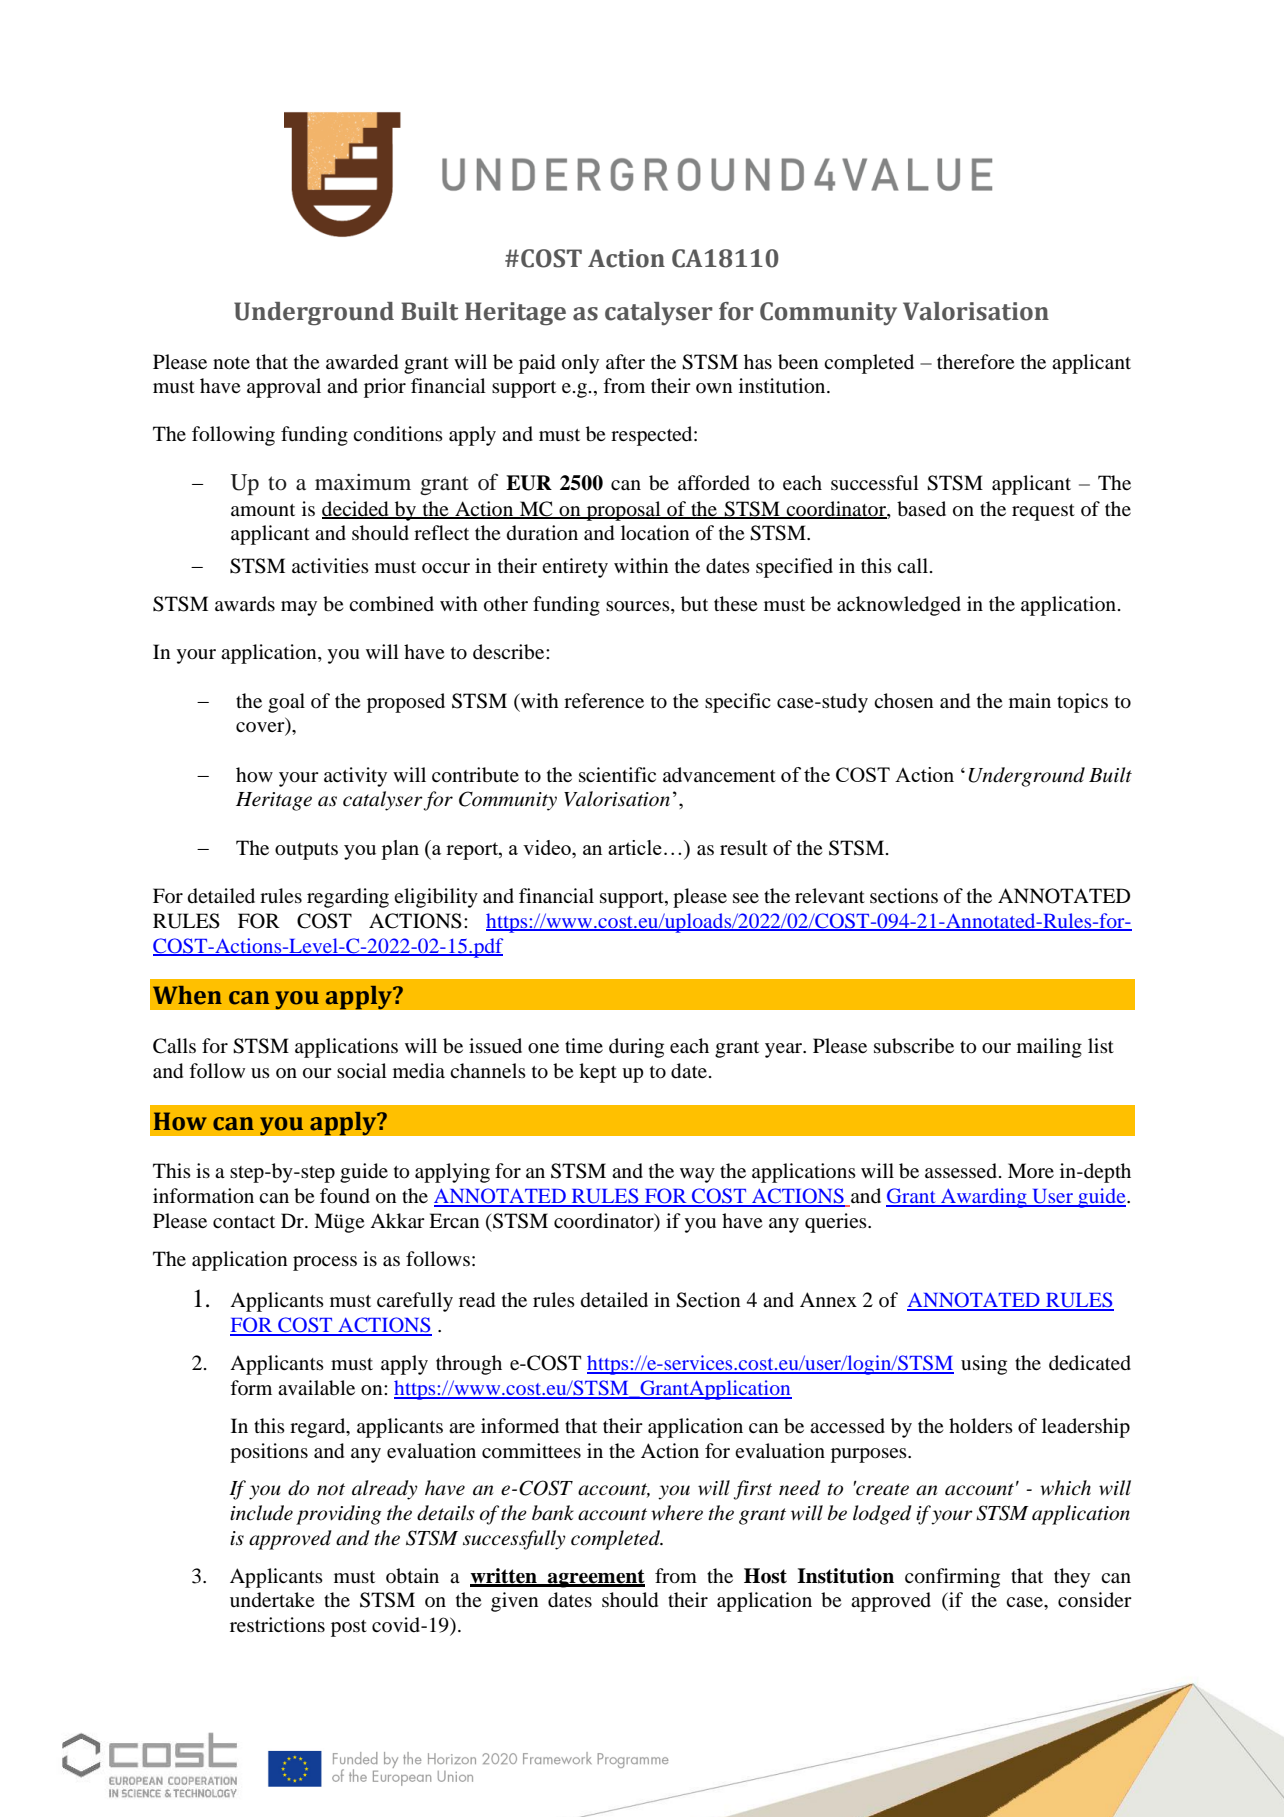 Image resolution: width=1284 pixels, height=1817 pixels. Describe the element at coordinates (1049, 1048) in the screenshot. I see `mailing` at that location.
